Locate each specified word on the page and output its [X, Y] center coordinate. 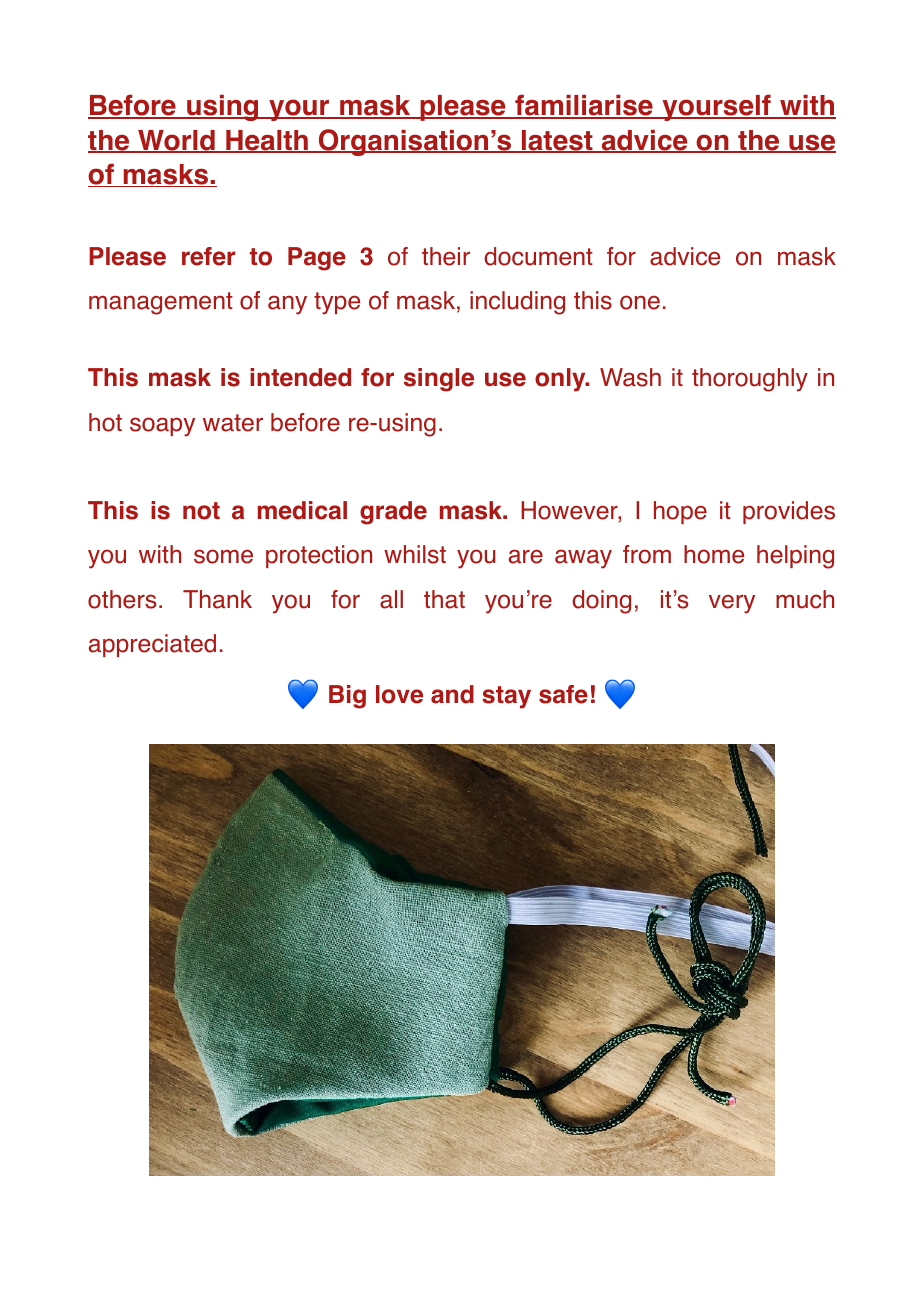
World [176, 141]
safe [563, 694]
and [452, 694]
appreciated [152, 645]
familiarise [584, 106]
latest [557, 141]
